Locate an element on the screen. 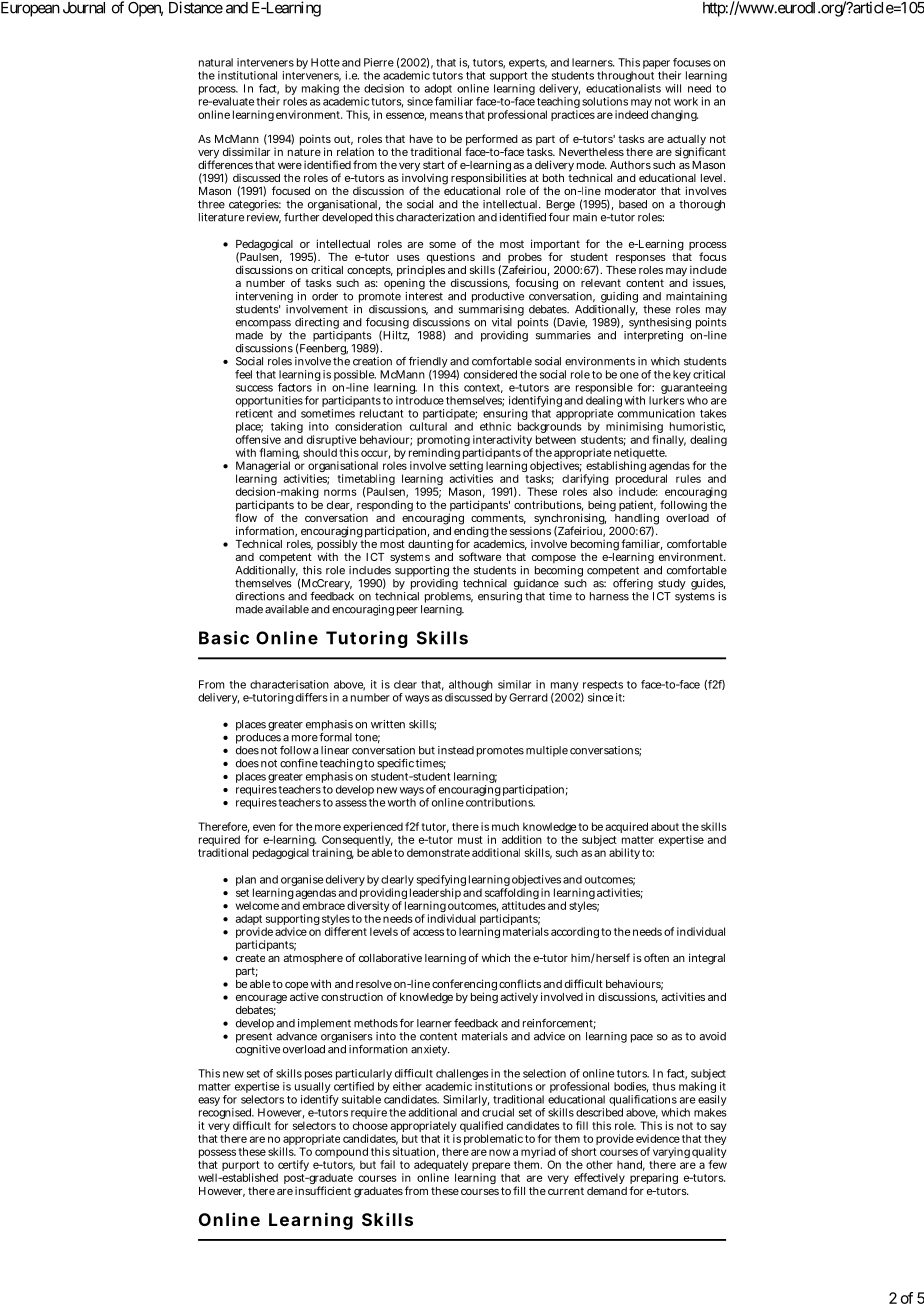  flow is located at coordinates (246, 516).
